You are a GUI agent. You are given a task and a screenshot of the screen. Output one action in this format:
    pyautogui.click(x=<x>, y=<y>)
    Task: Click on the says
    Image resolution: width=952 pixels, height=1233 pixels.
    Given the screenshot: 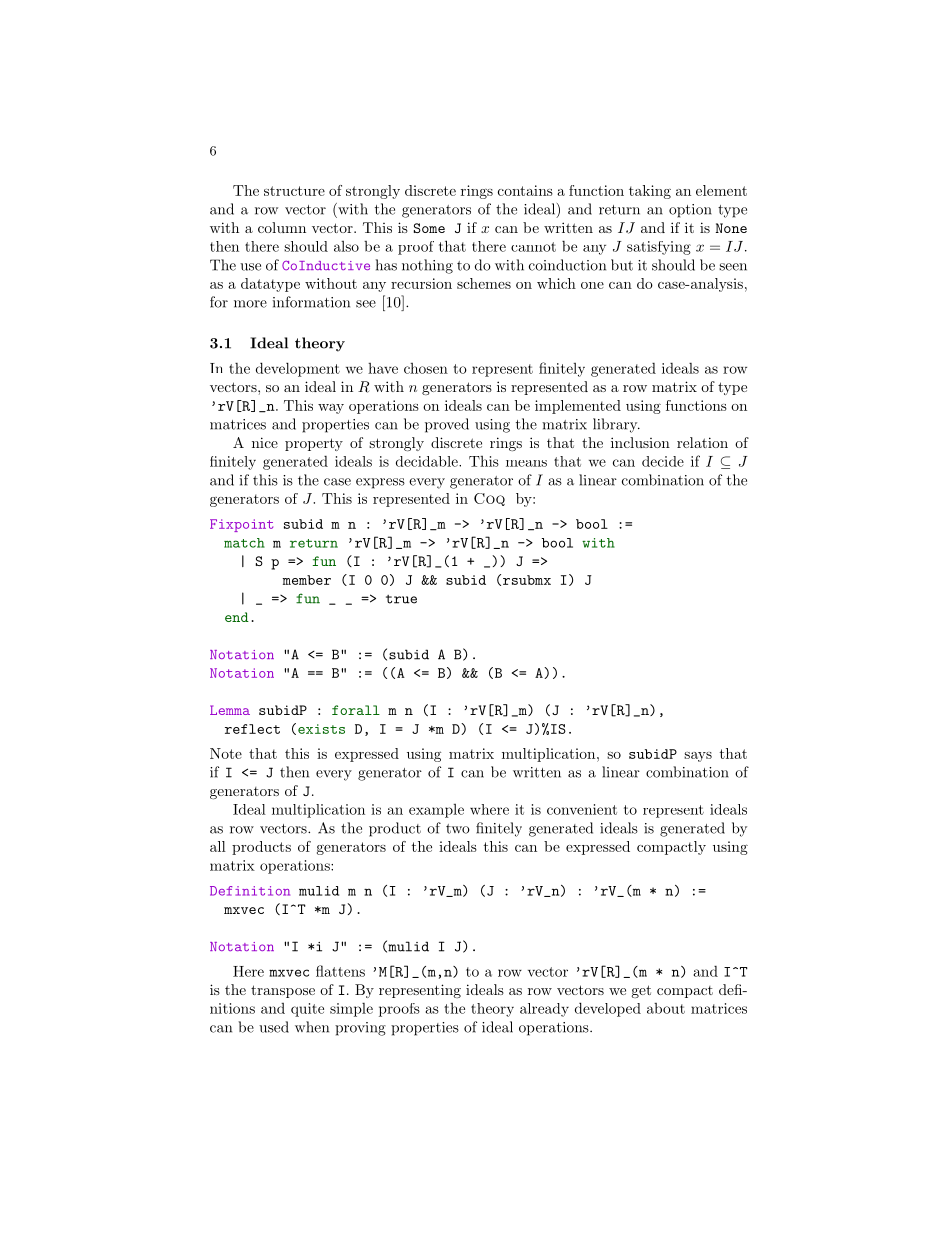 What is the action you would take?
    pyautogui.click(x=698, y=757)
